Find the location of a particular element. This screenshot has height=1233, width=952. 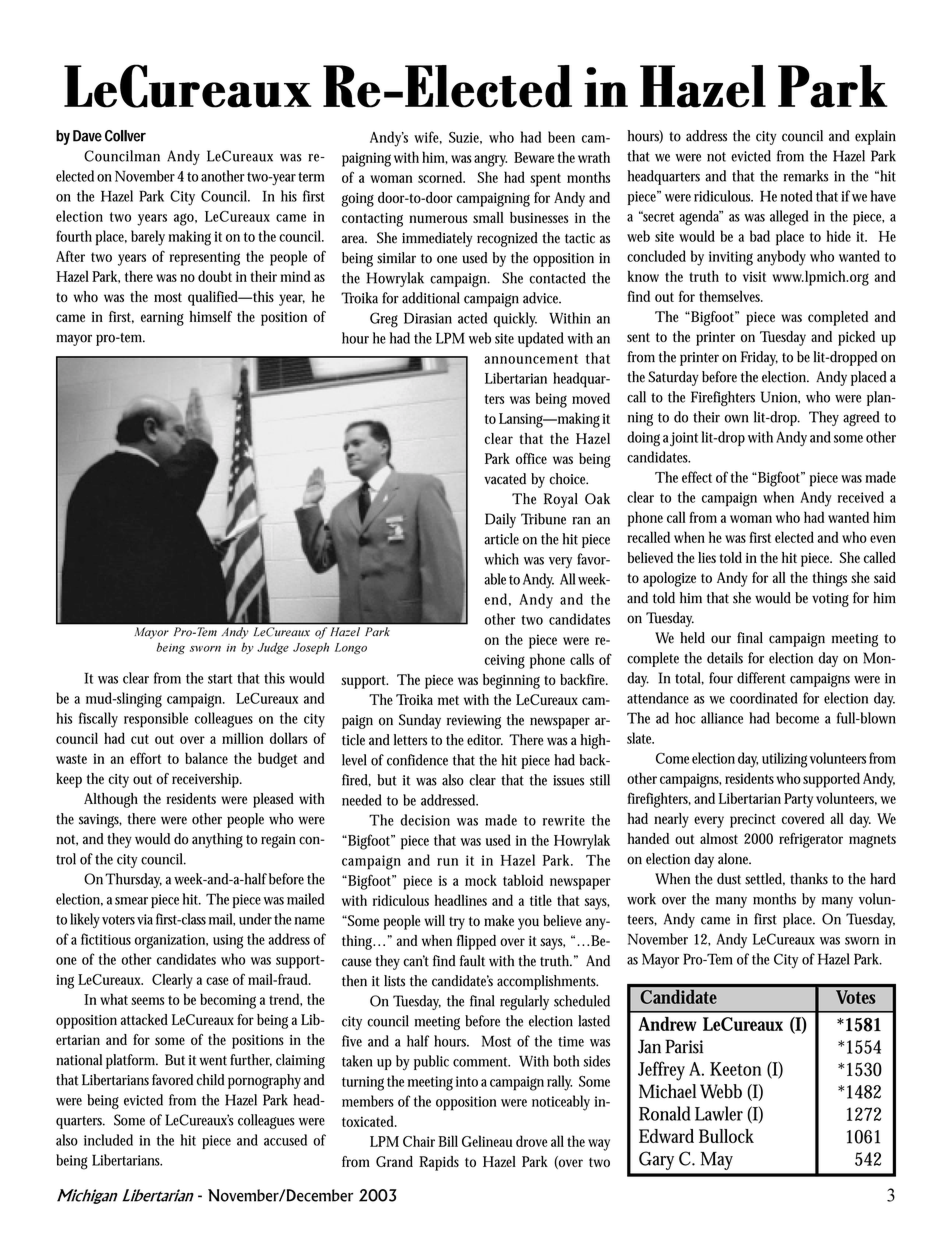

met is located at coordinates (448, 700).
